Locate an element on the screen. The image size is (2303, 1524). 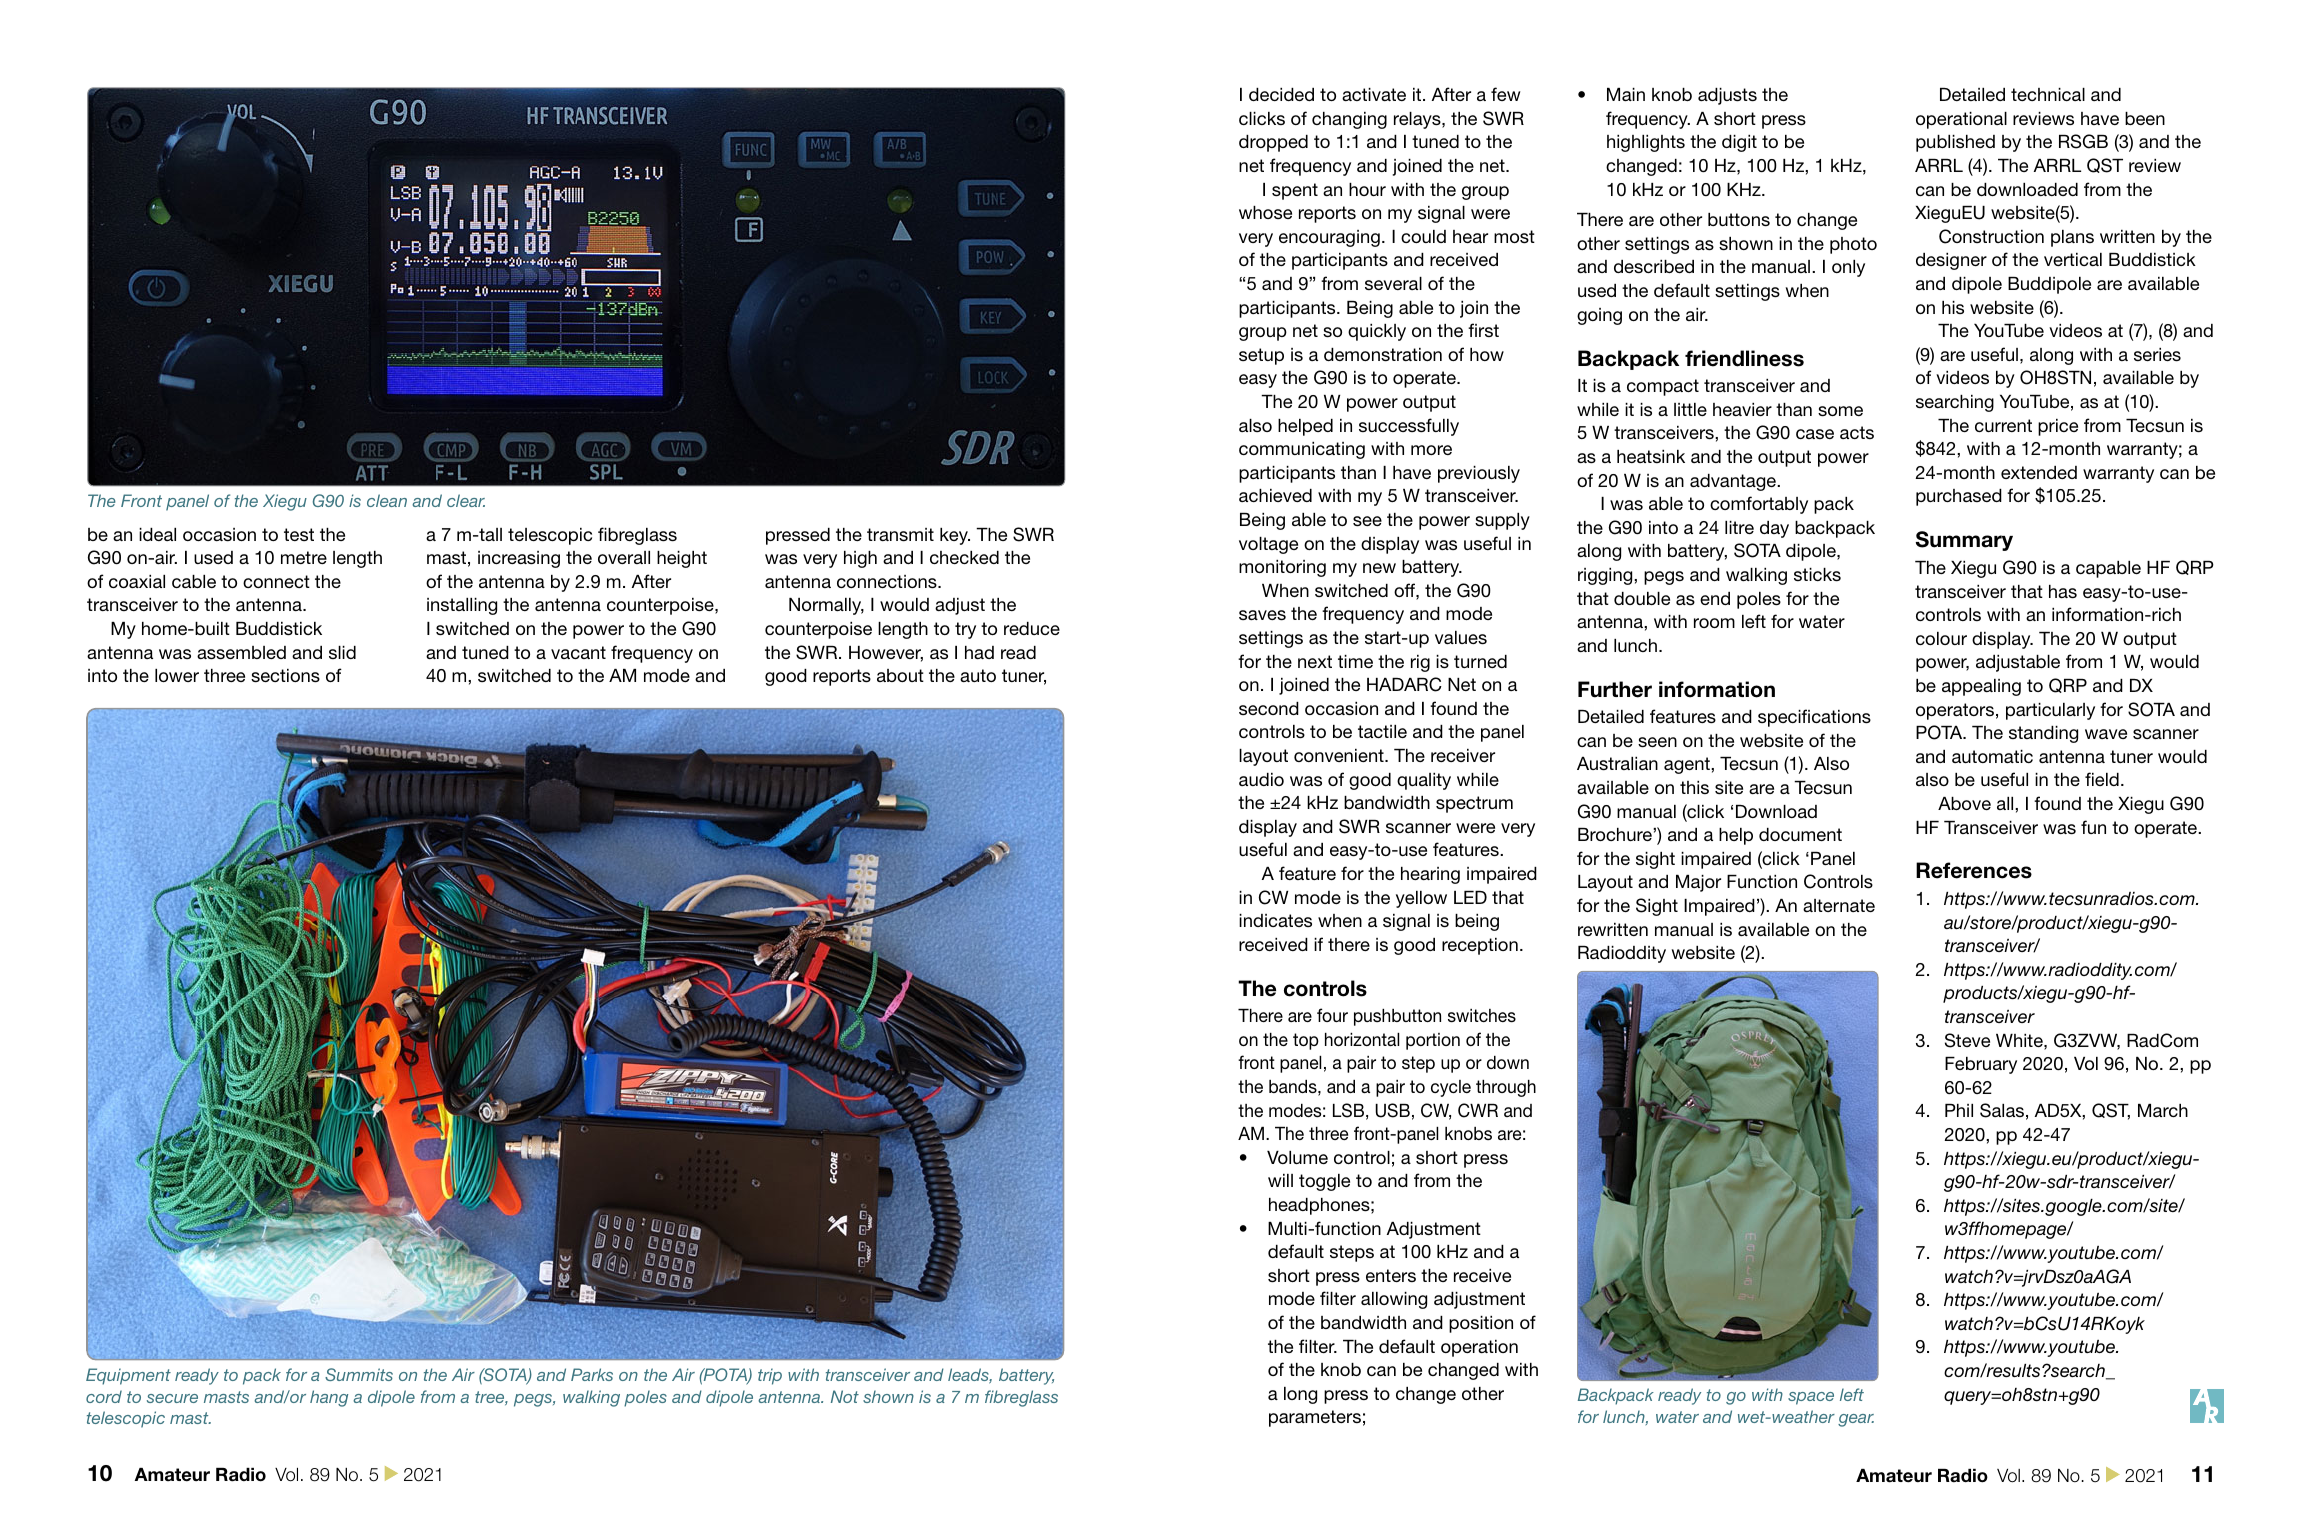
decided is located at coordinates (1281, 94).
